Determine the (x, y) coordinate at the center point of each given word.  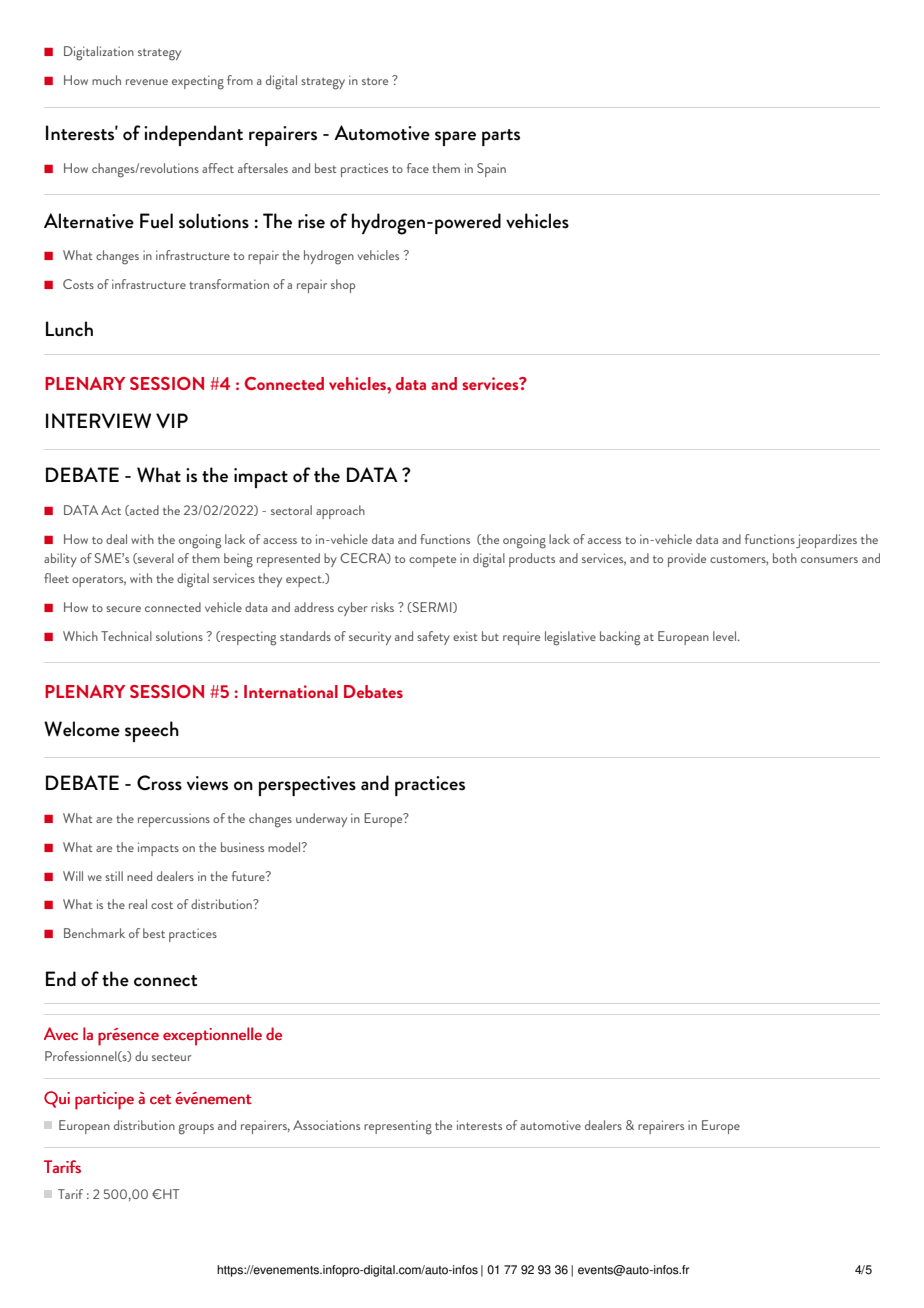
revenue (147, 82)
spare (455, 138)
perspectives (307, 786)
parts (501, 137)
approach (340, 512)
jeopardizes (826, 541)
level (724, 636)
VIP (172, 420)
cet (160, 1099)
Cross (159, 783)
